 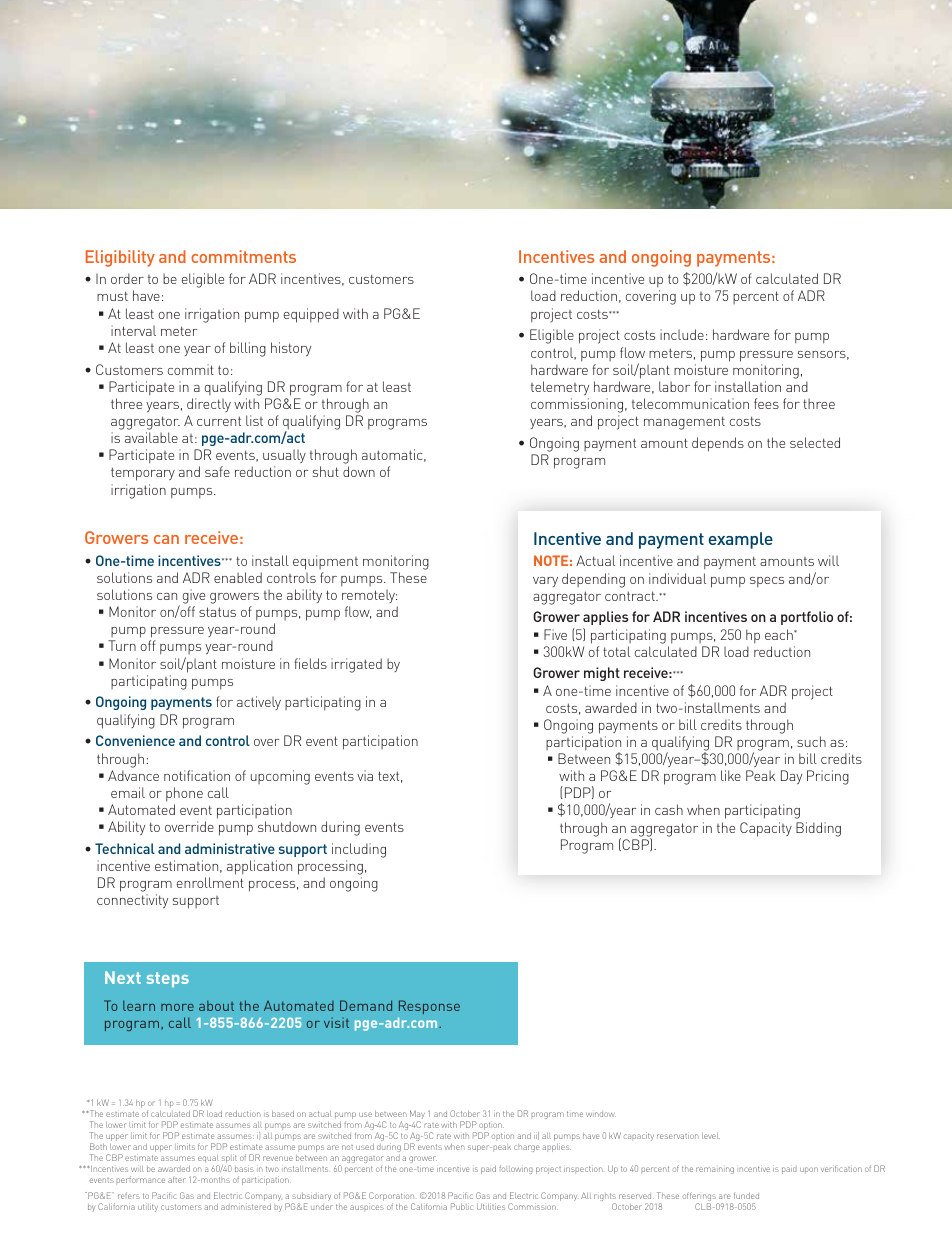 What do you see at coordinates (462, 1206) in the screenshot?
I see `Public` at bounding box center [462, 1206].
